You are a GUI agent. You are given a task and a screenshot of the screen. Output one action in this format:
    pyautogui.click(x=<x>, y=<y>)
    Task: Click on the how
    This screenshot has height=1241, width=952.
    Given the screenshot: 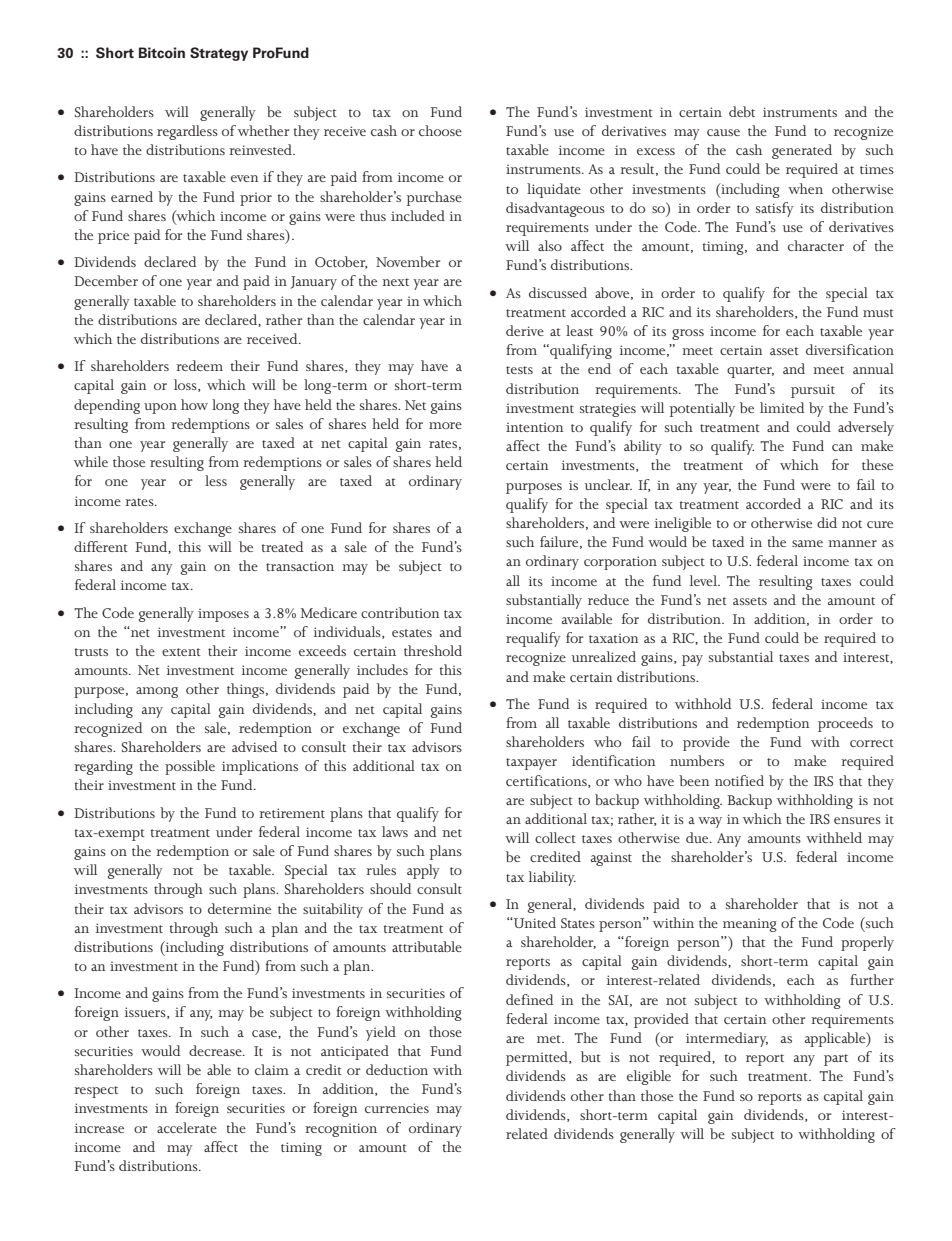 What is the action you would take?
    pyautogui.click(x=194, y=404)
